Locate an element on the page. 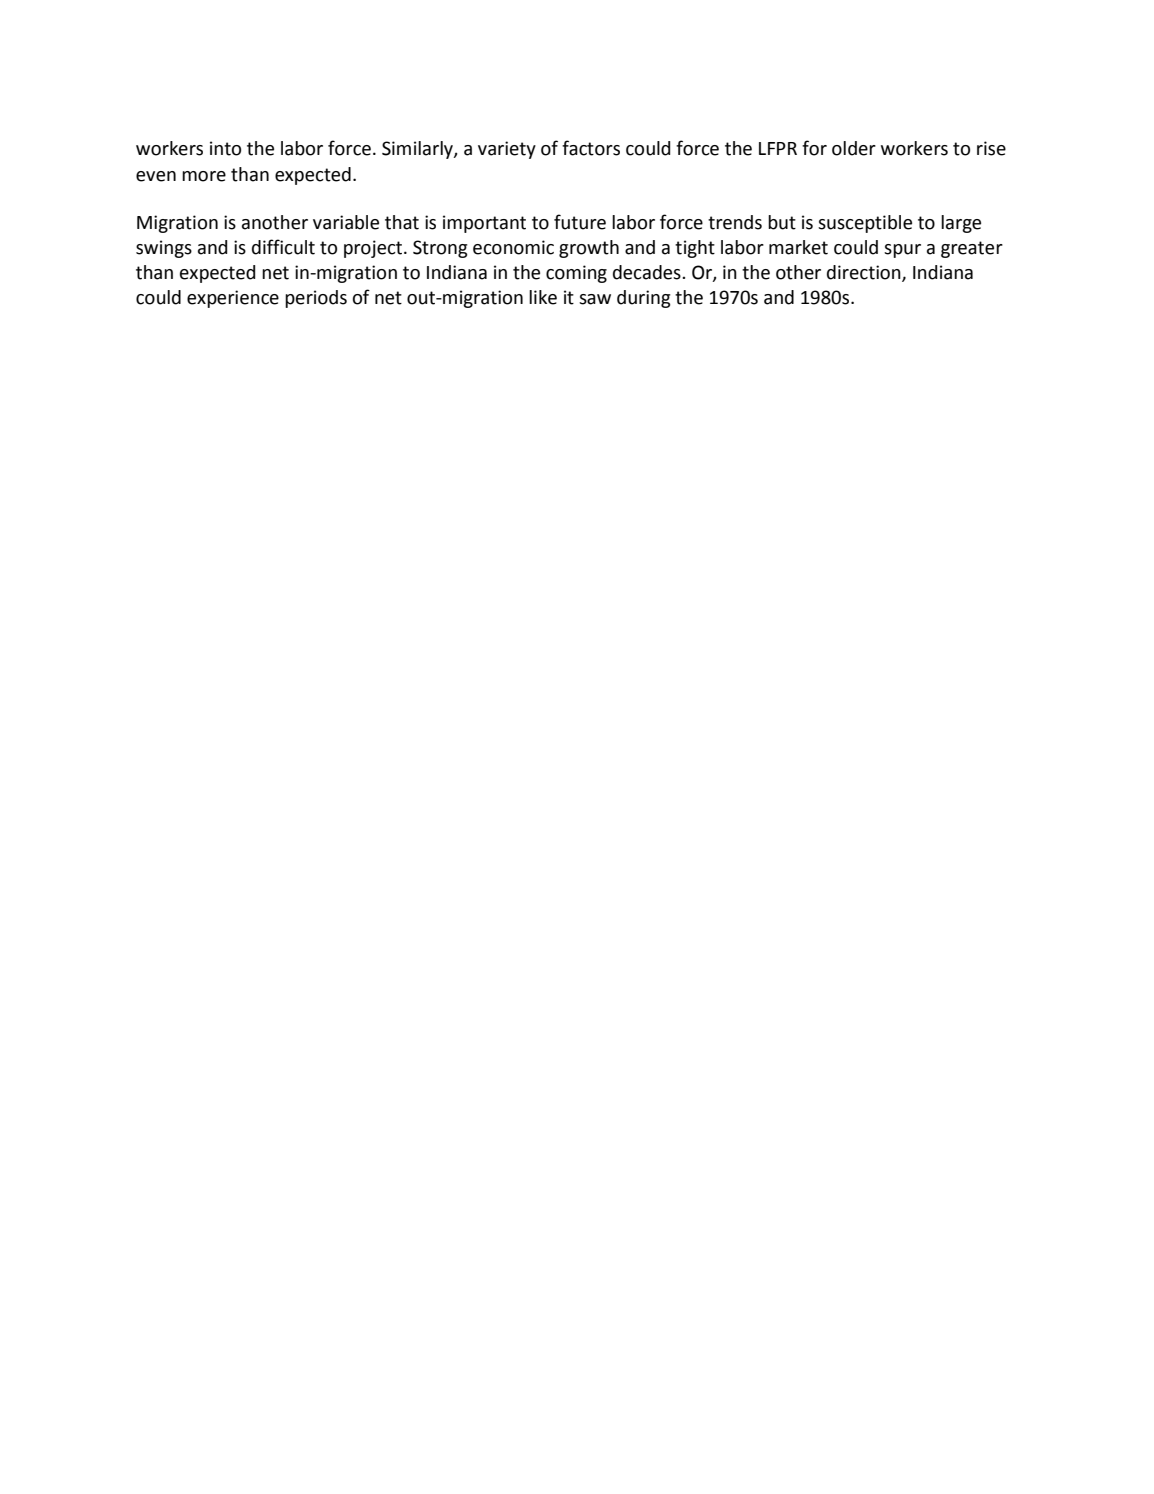 This image has width=1154, height=1494. into is located at coordinates (225, 148).
